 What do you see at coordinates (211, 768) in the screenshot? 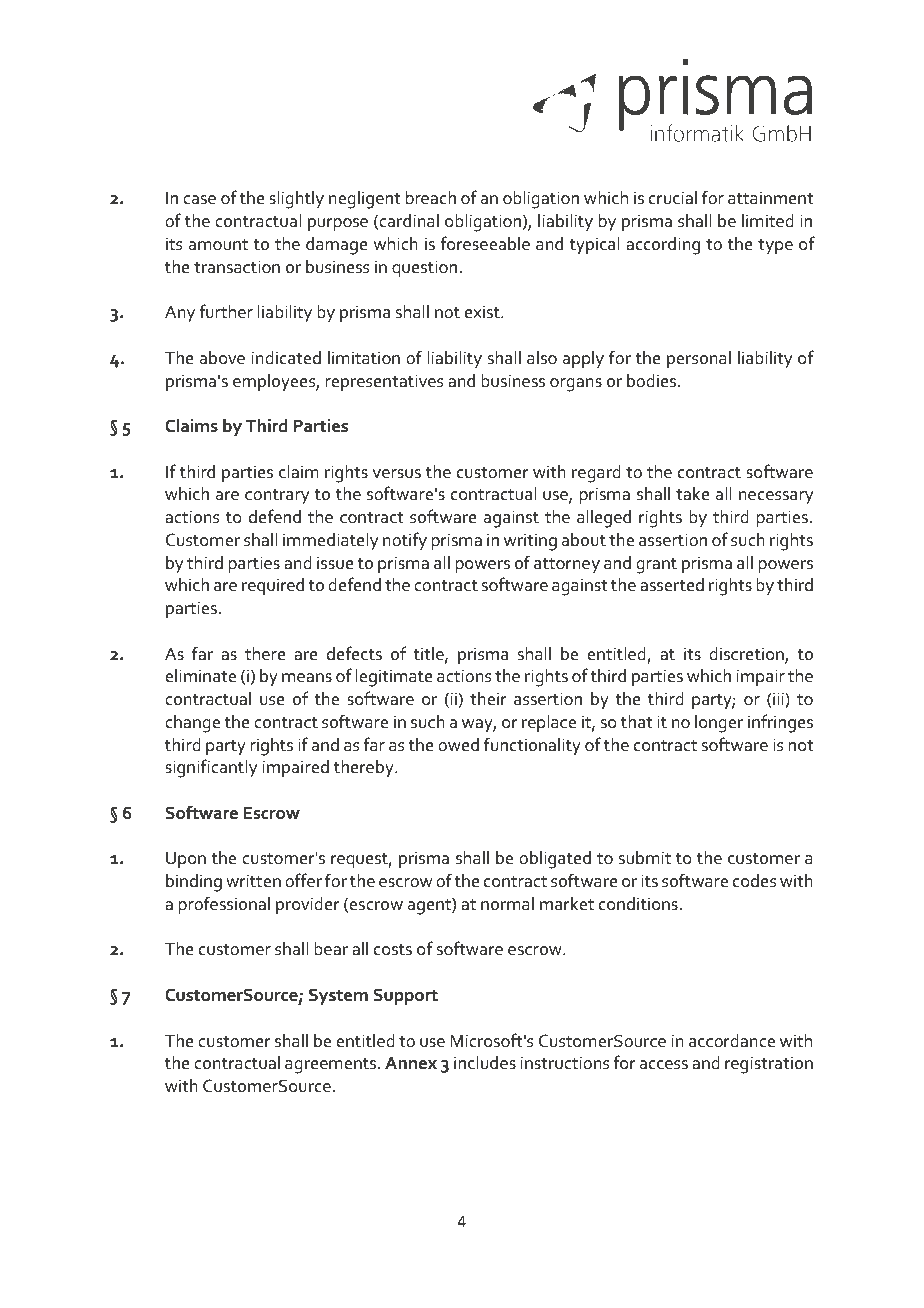
I see `significantly` at bounding box center [211, 768].
